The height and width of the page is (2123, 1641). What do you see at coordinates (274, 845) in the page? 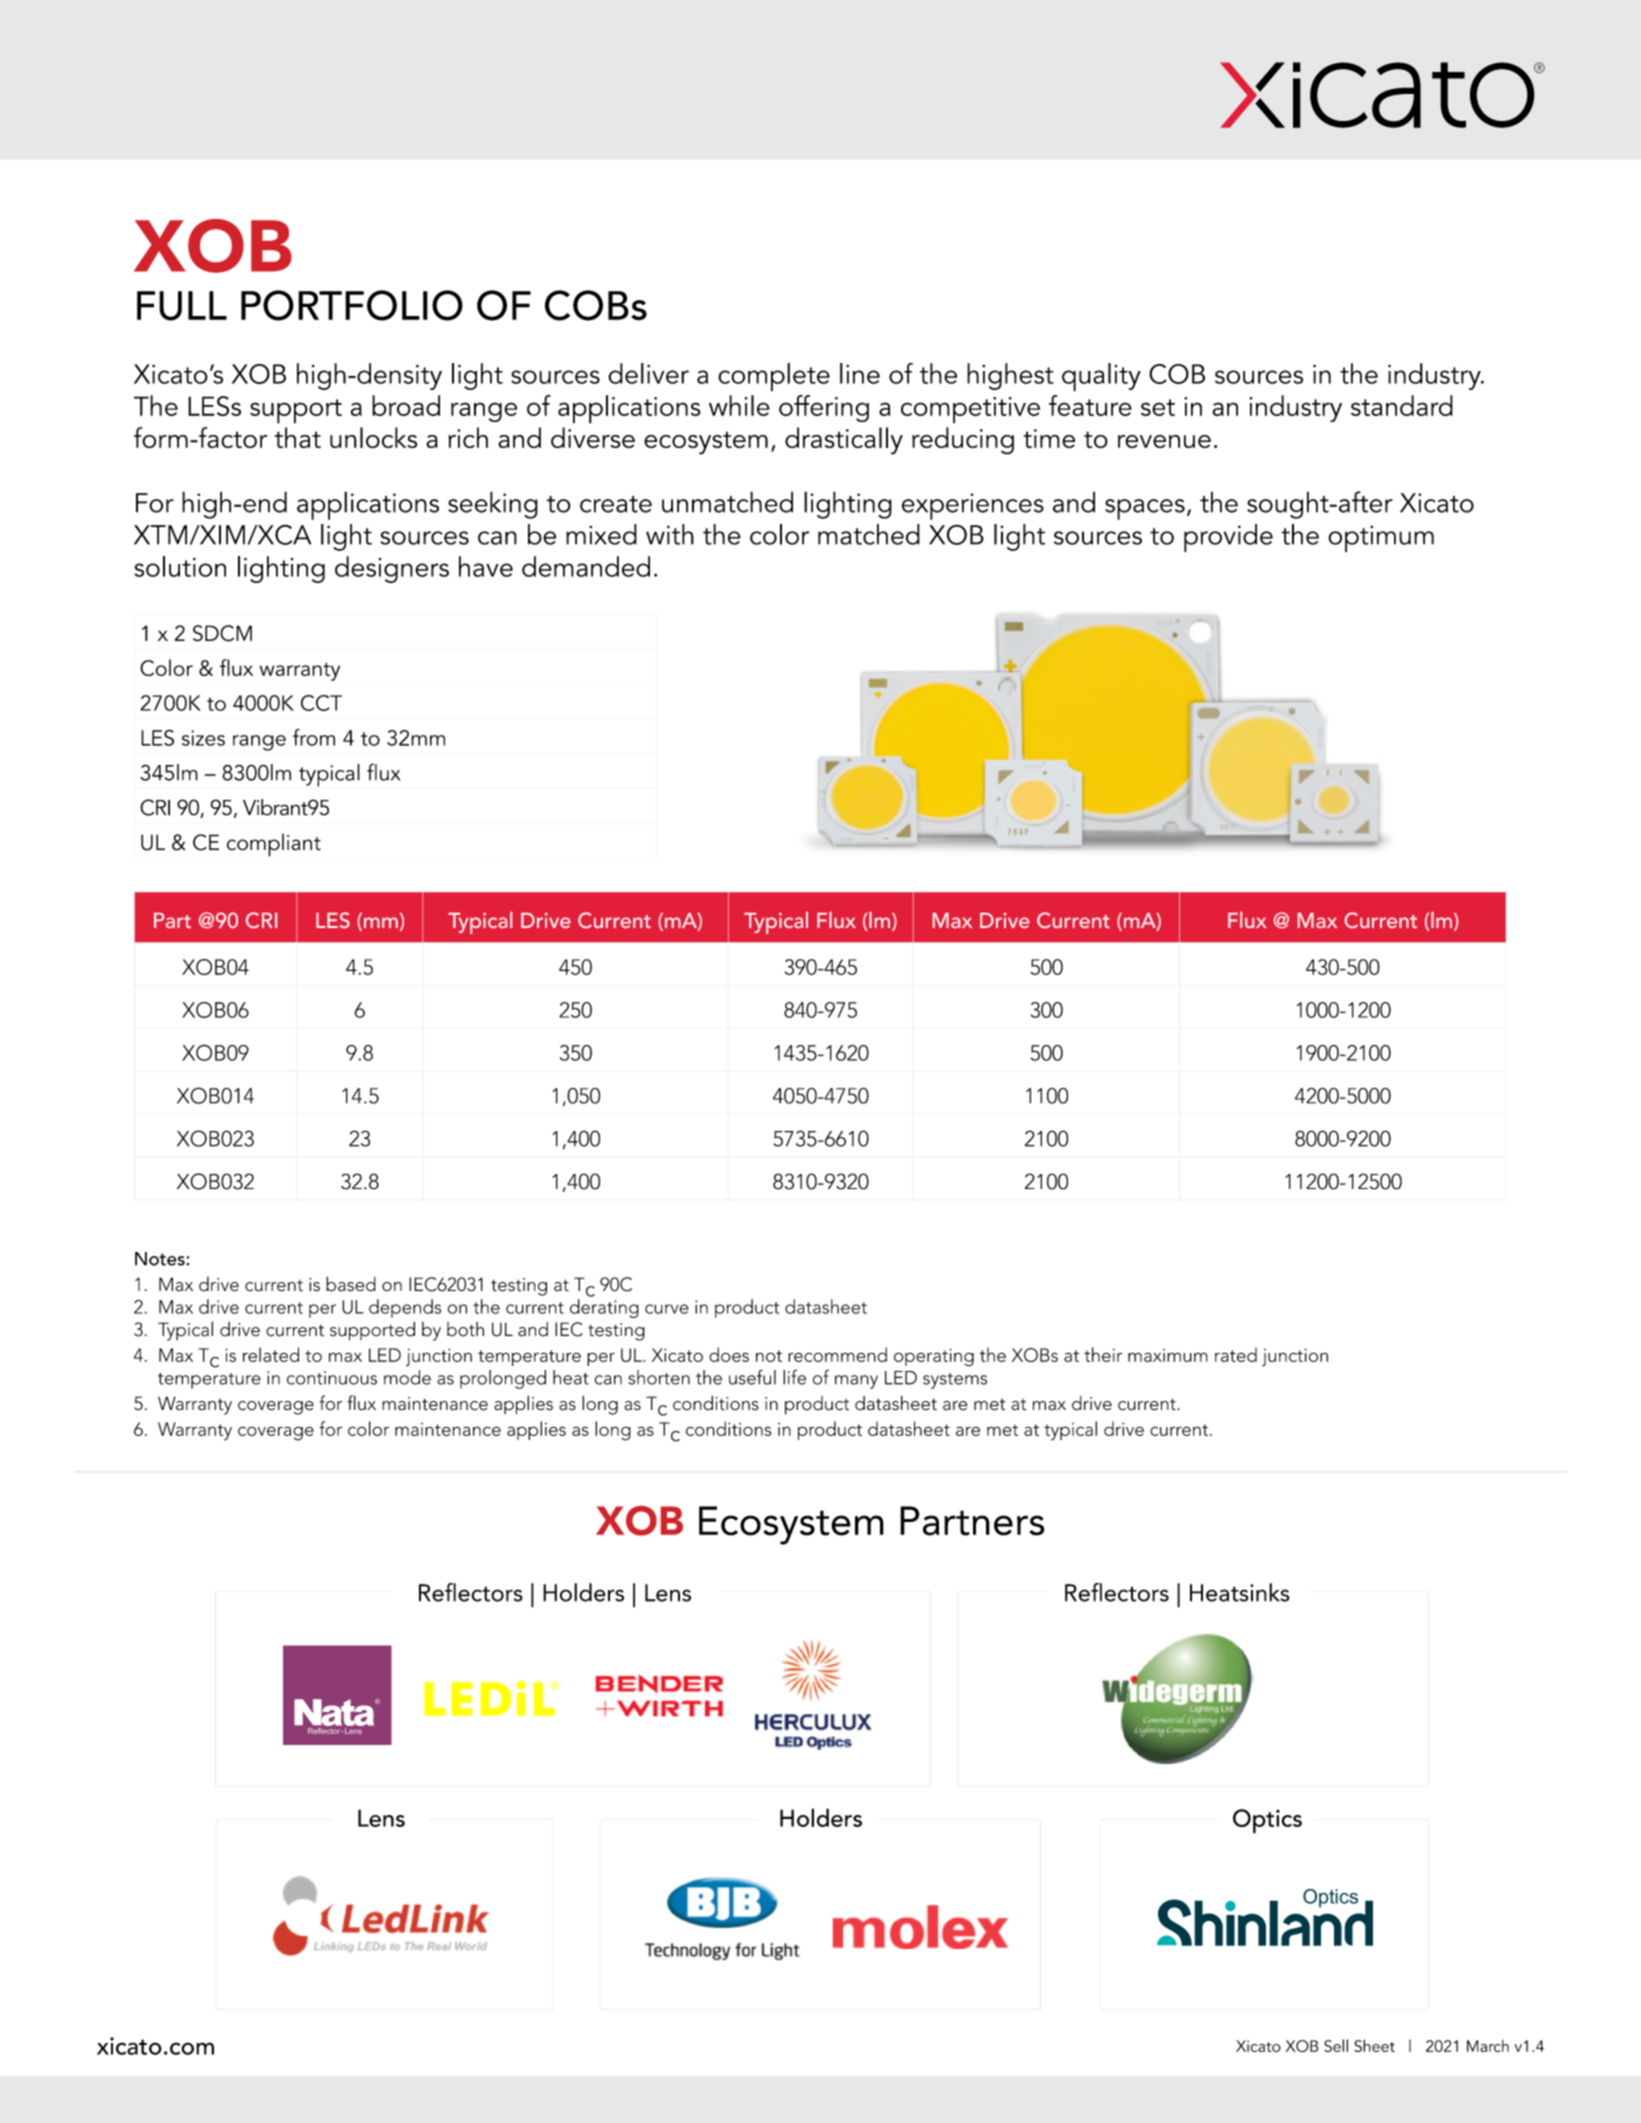
I see `compliant` at bounding box center [274, 845].
